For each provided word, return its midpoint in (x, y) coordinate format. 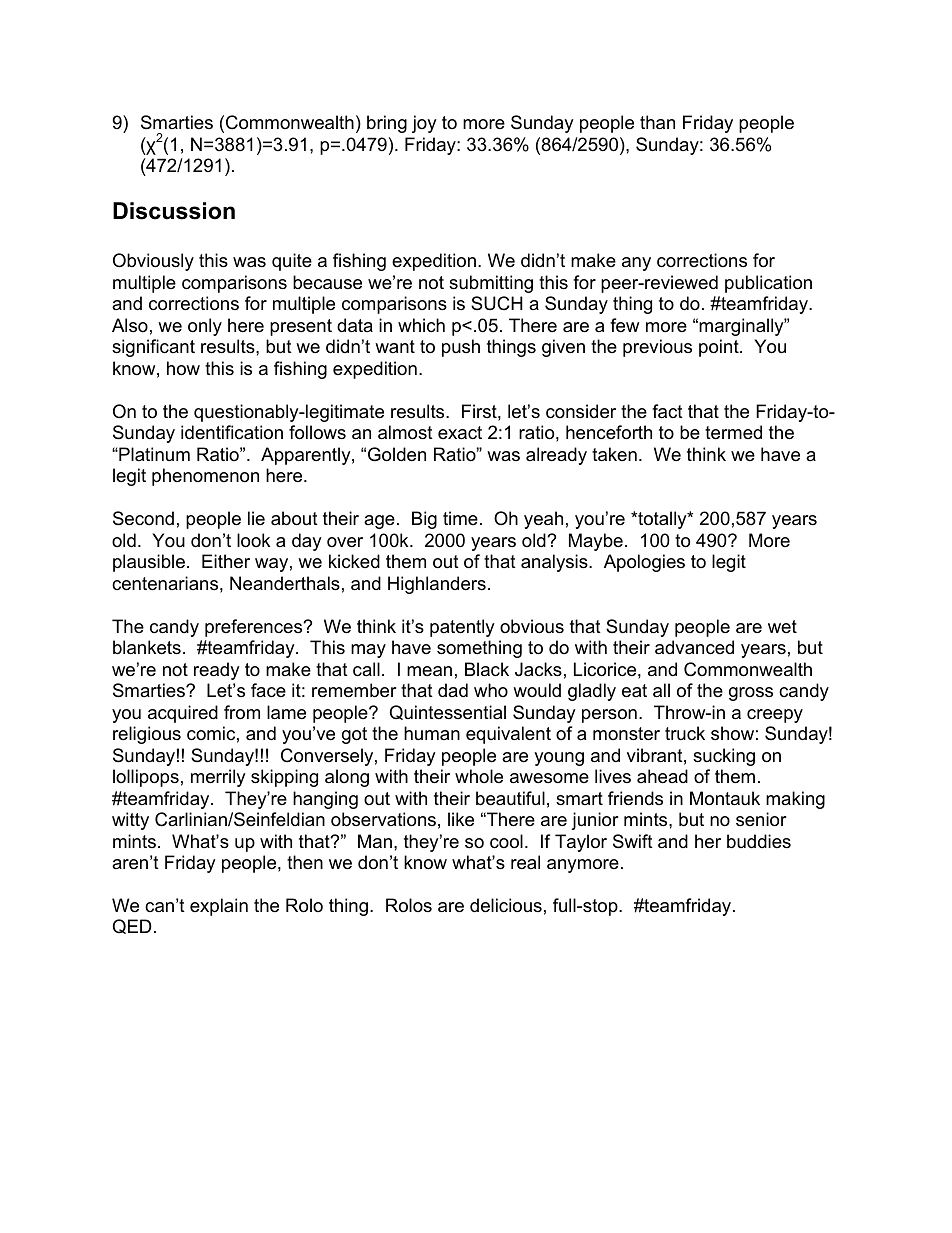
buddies (759, 841)
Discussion (174, 211)
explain (219, 907)
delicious (506, 905)
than (657, 122)
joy (424, 124)
